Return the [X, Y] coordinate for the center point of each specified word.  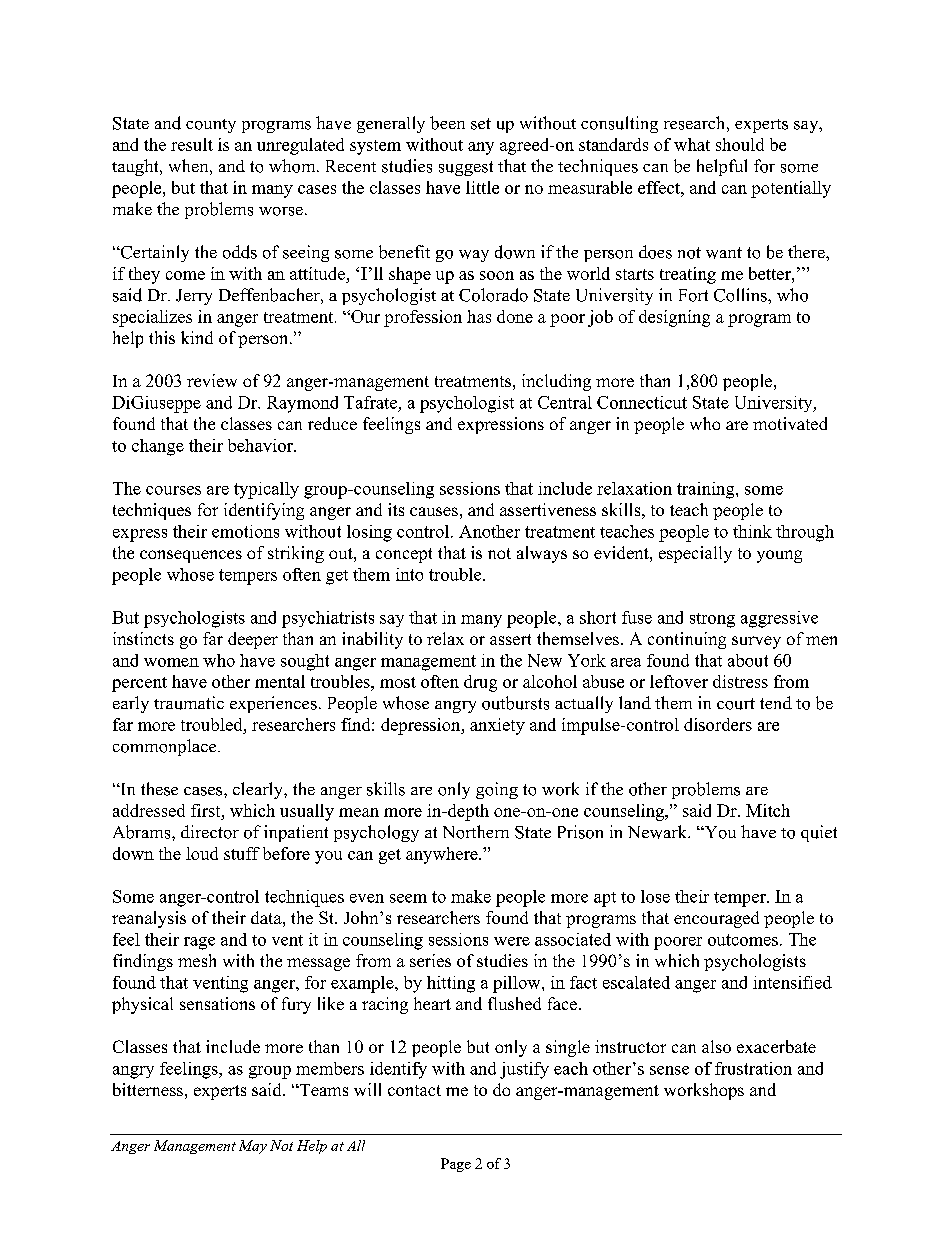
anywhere [443, 855]
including [556, 382]
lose [655, 896]
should [740, 144]
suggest [466, 168]
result [192, 144]
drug [480, 683]
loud [202, 853]
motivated [790, 423]
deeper [253, 640]
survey [756, 642]
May [253, 1147]
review [212, 380]
